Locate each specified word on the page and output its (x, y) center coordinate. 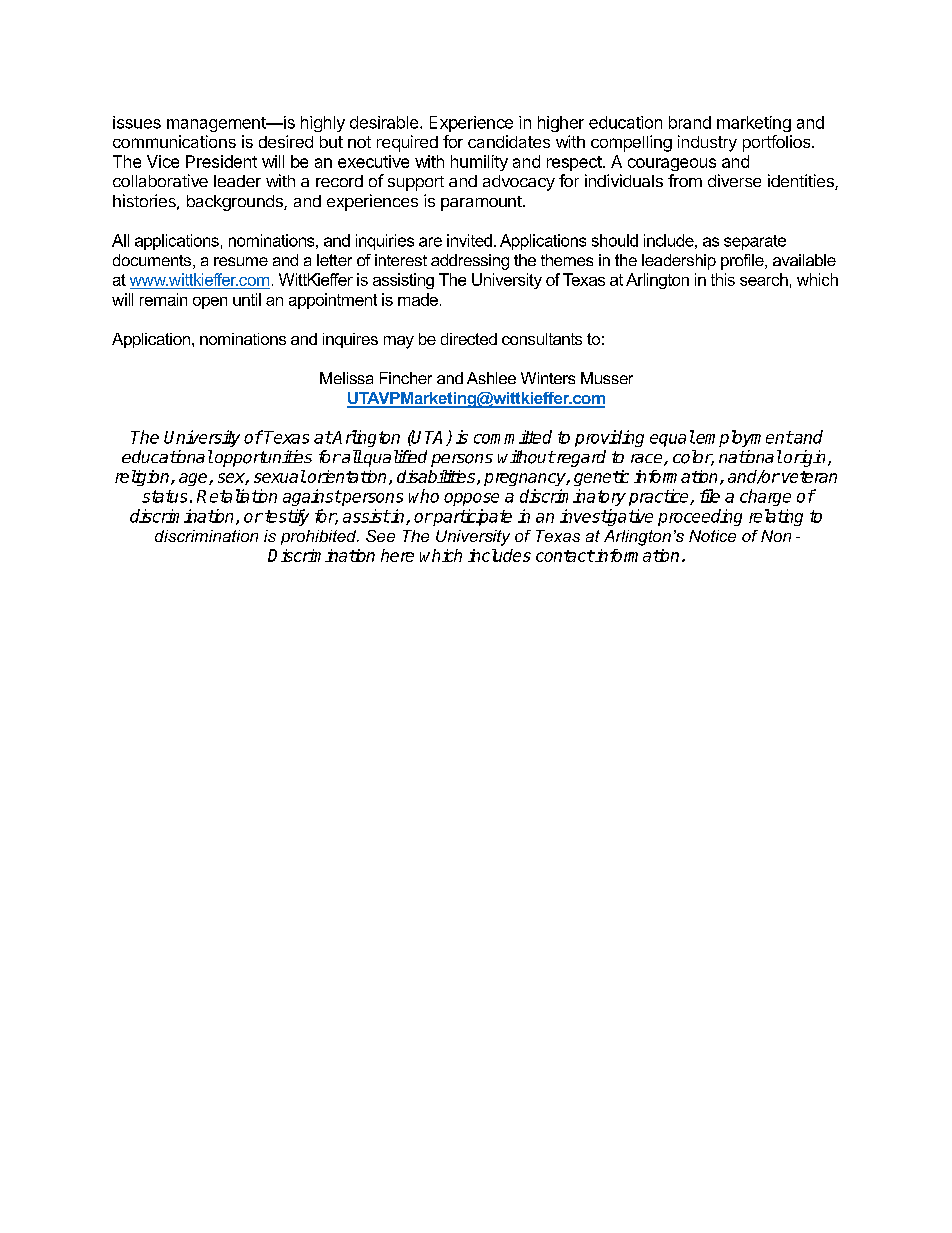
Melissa (346, 378)
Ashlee (491, 378)
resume (241, 261)
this (723, 279)
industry (707, 143)
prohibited (320, 537)
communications (174, 141)
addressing (470, 262)
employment (744, 438)
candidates (509, 141)
